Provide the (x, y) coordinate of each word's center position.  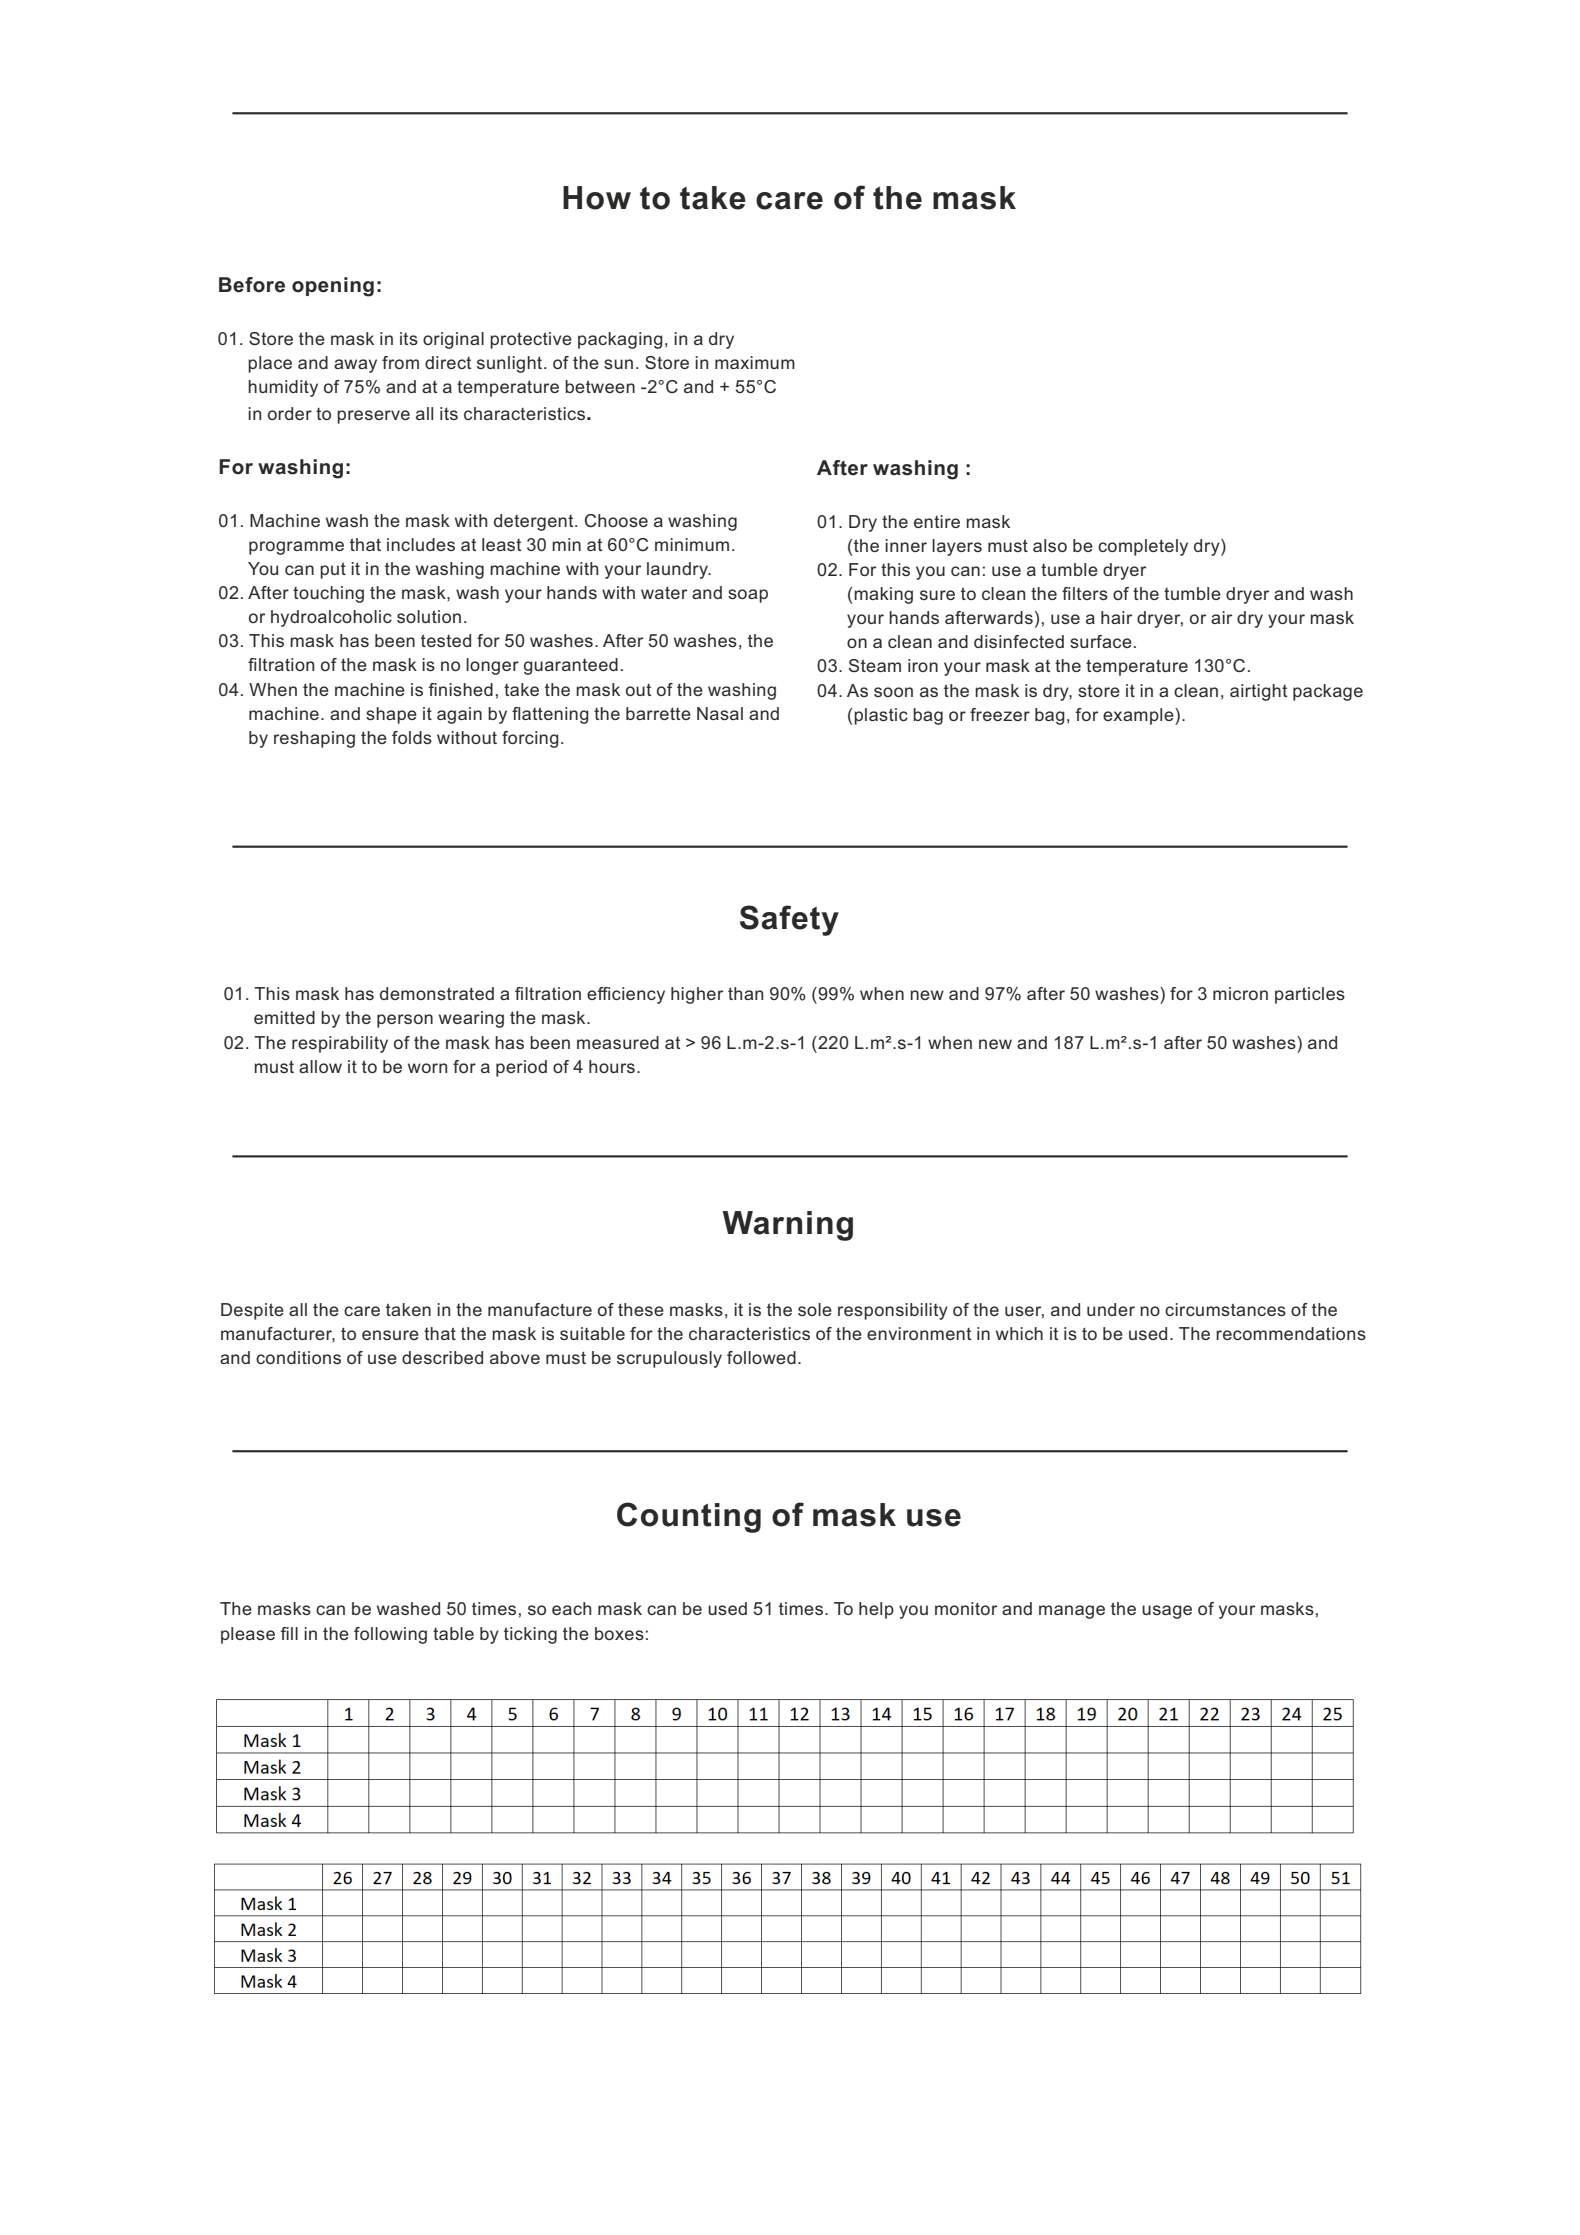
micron (1240, 993)
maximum (755, 362)
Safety (789, 920)
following (390, 1635)
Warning (788, 1226)
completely (1143, 547)
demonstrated (437, 993)
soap (748, 596)
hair (1116, 617)
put (333, 570)
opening (333, 287)
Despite (252, 1311)
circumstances (1225, 1309)
